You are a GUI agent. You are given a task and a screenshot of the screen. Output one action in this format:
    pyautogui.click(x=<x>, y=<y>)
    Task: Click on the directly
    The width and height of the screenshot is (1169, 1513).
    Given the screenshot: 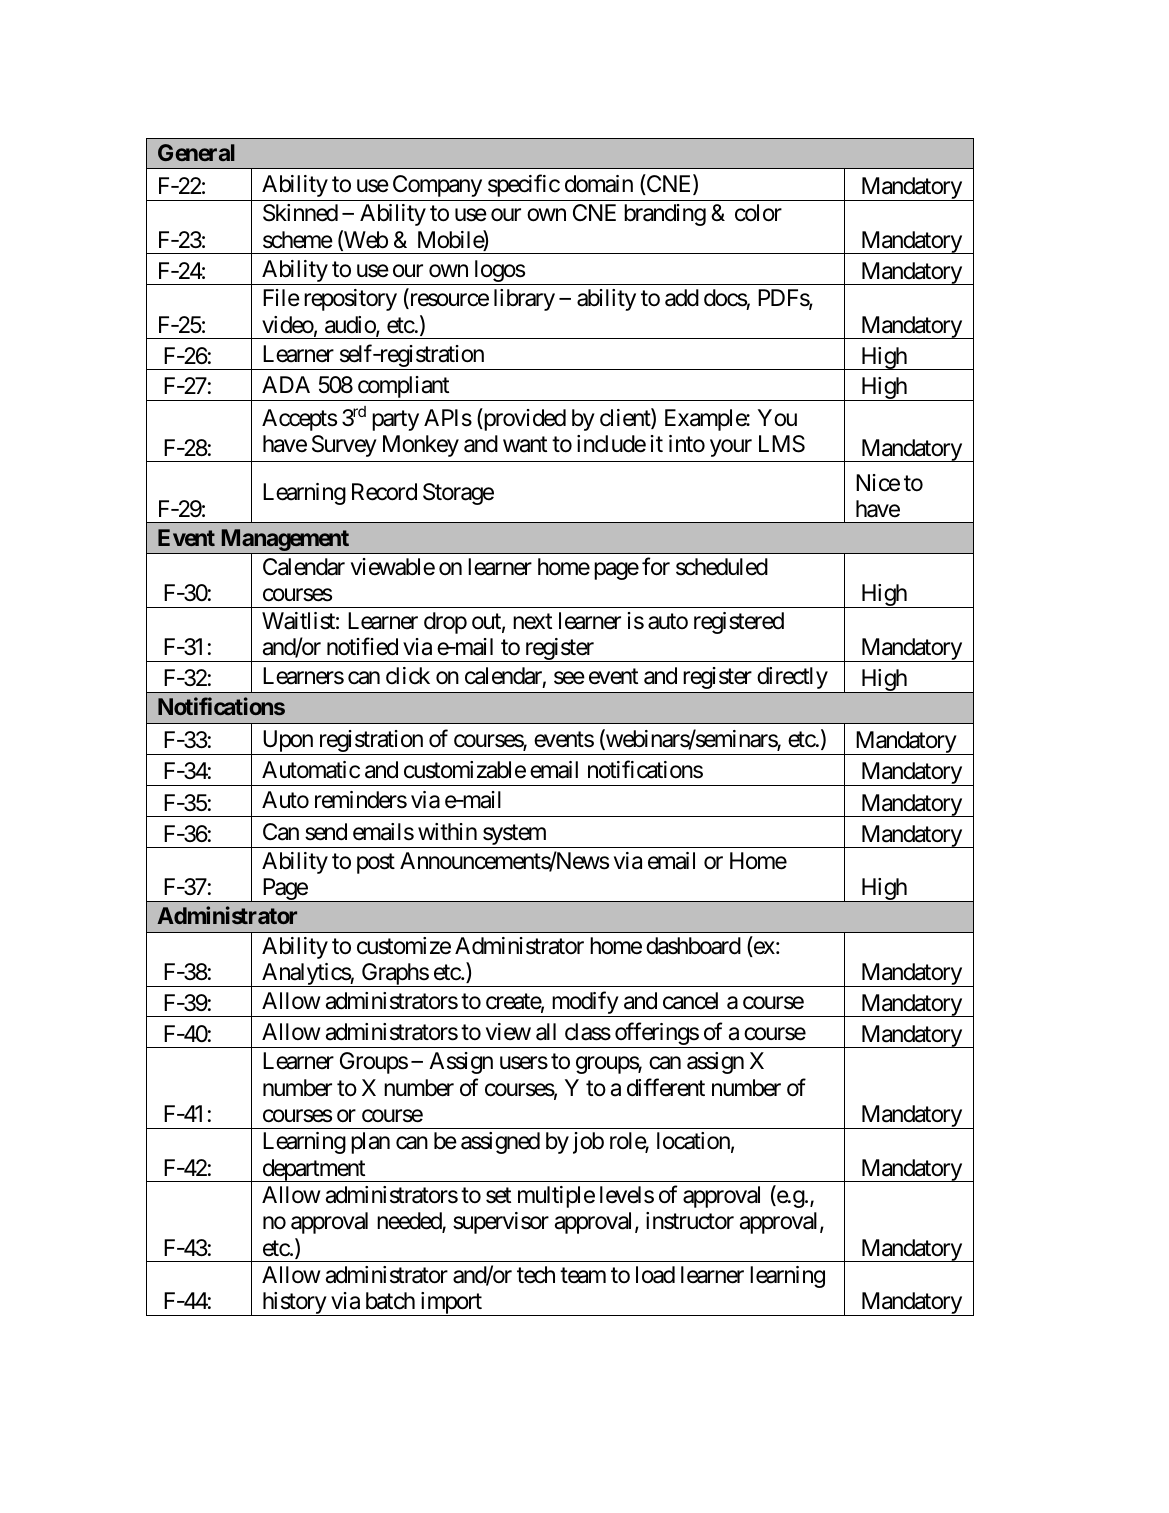 What is the action you would take?
    pyautogui.click(x=793, y=678)
